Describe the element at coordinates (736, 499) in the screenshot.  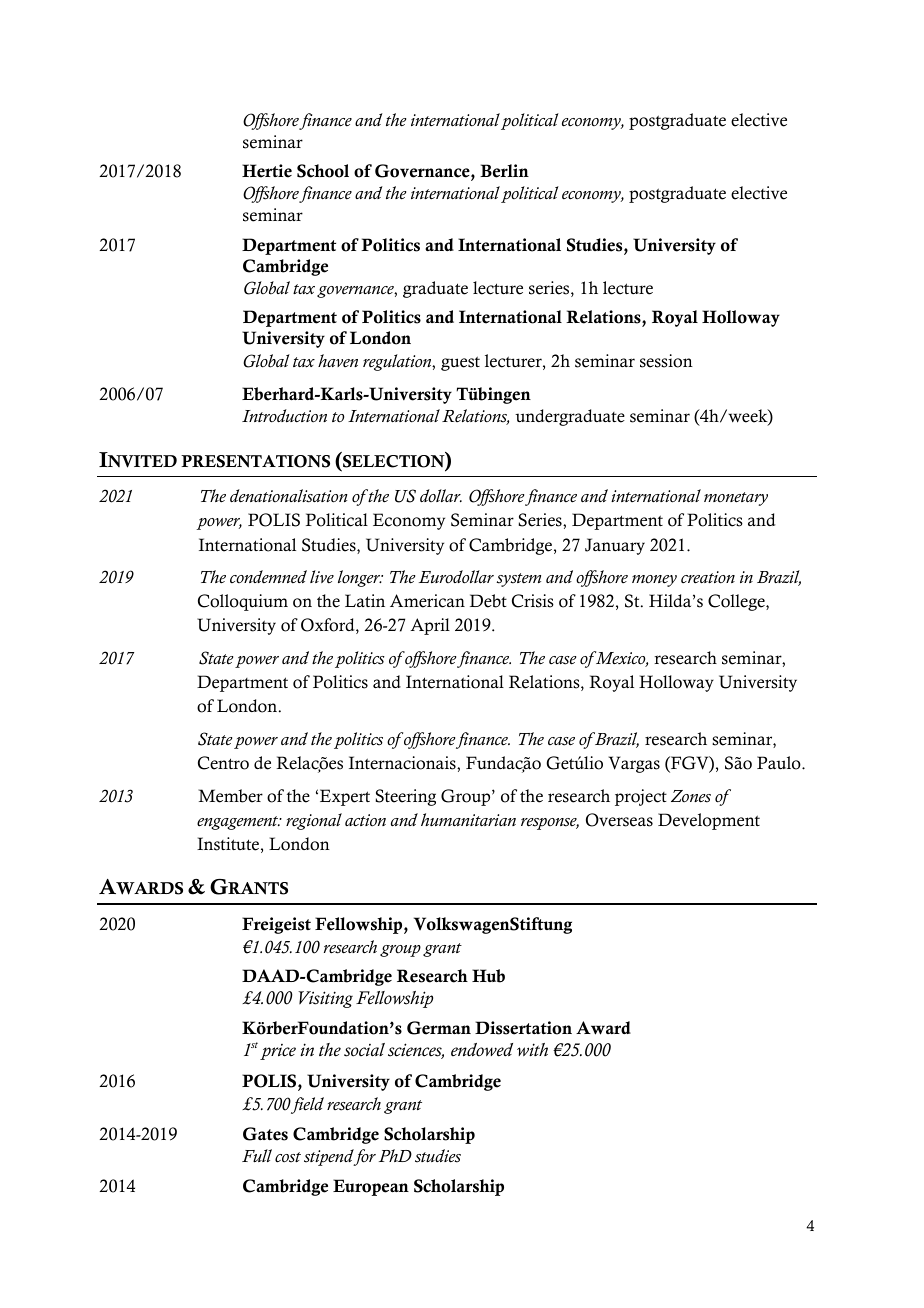
I see `monetary` at that location.
